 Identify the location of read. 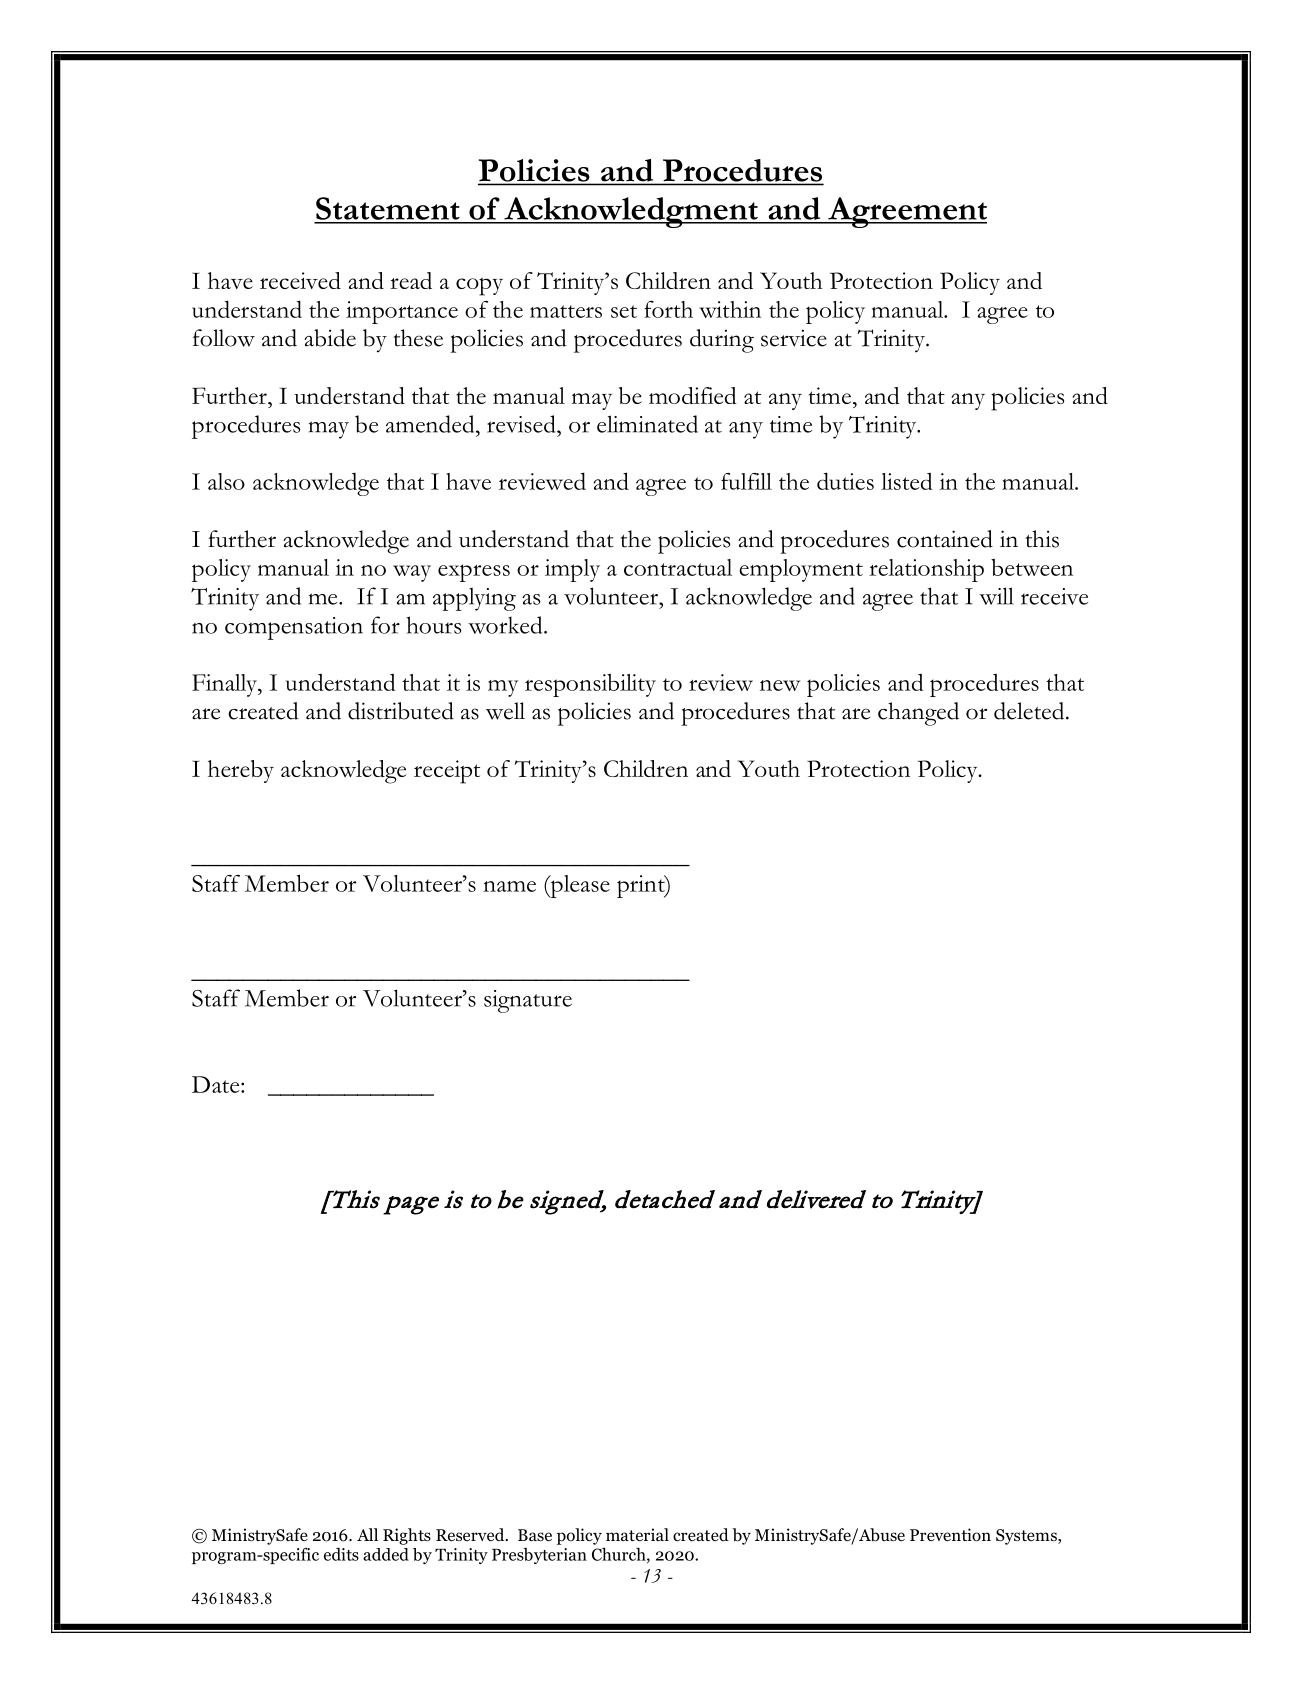
(411, 280).
